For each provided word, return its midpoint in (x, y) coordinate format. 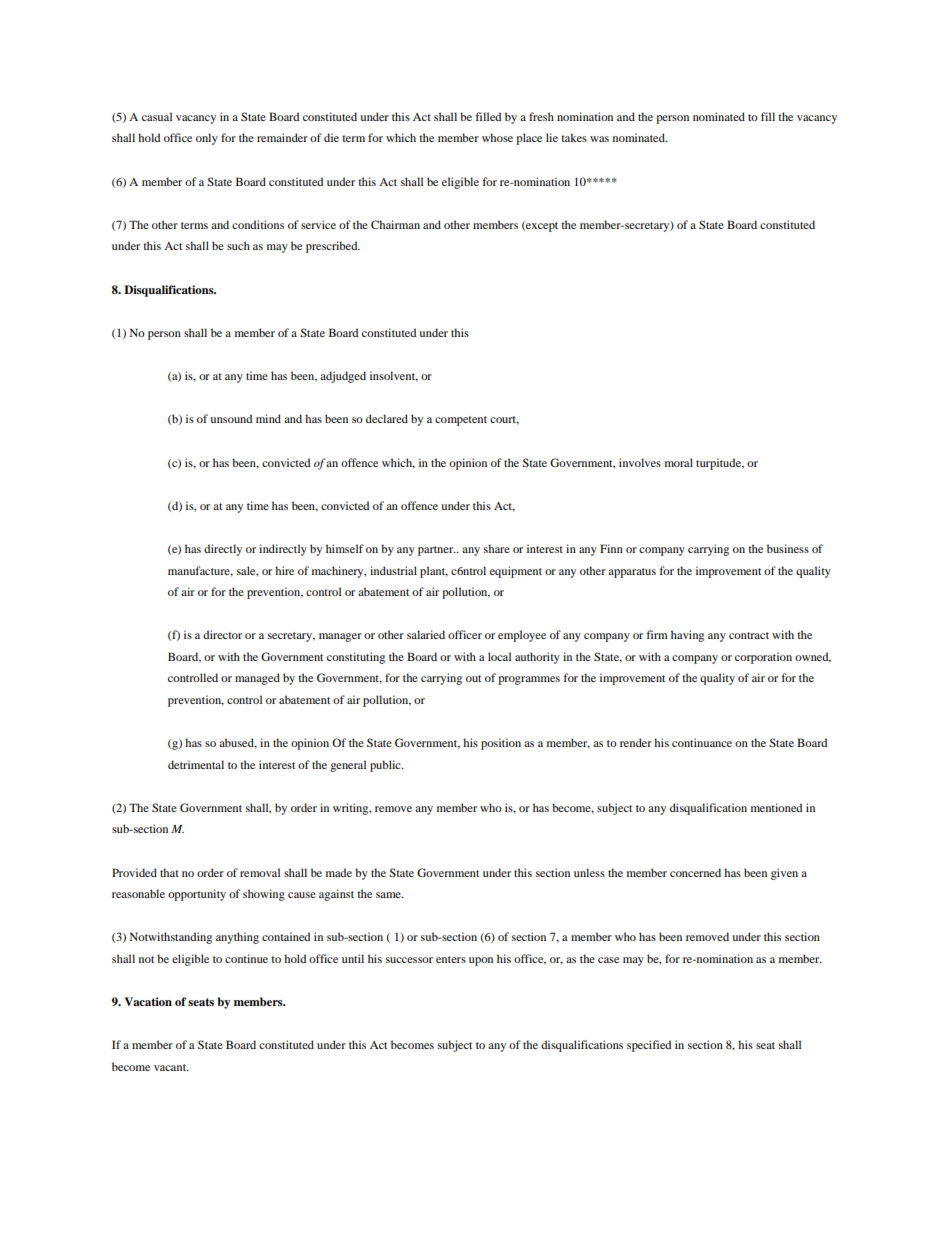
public (386, 766)
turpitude (720, 464)
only (207, 139)
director (222, 634)
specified (649, 1046)
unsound (231, 418)
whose (497, 137)
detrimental (196, 764)
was (599, 139)
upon (481, 961)
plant (434, 572)
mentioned (776, 807)
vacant (171, 1067)
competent (461, 421)
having (687, 636)
